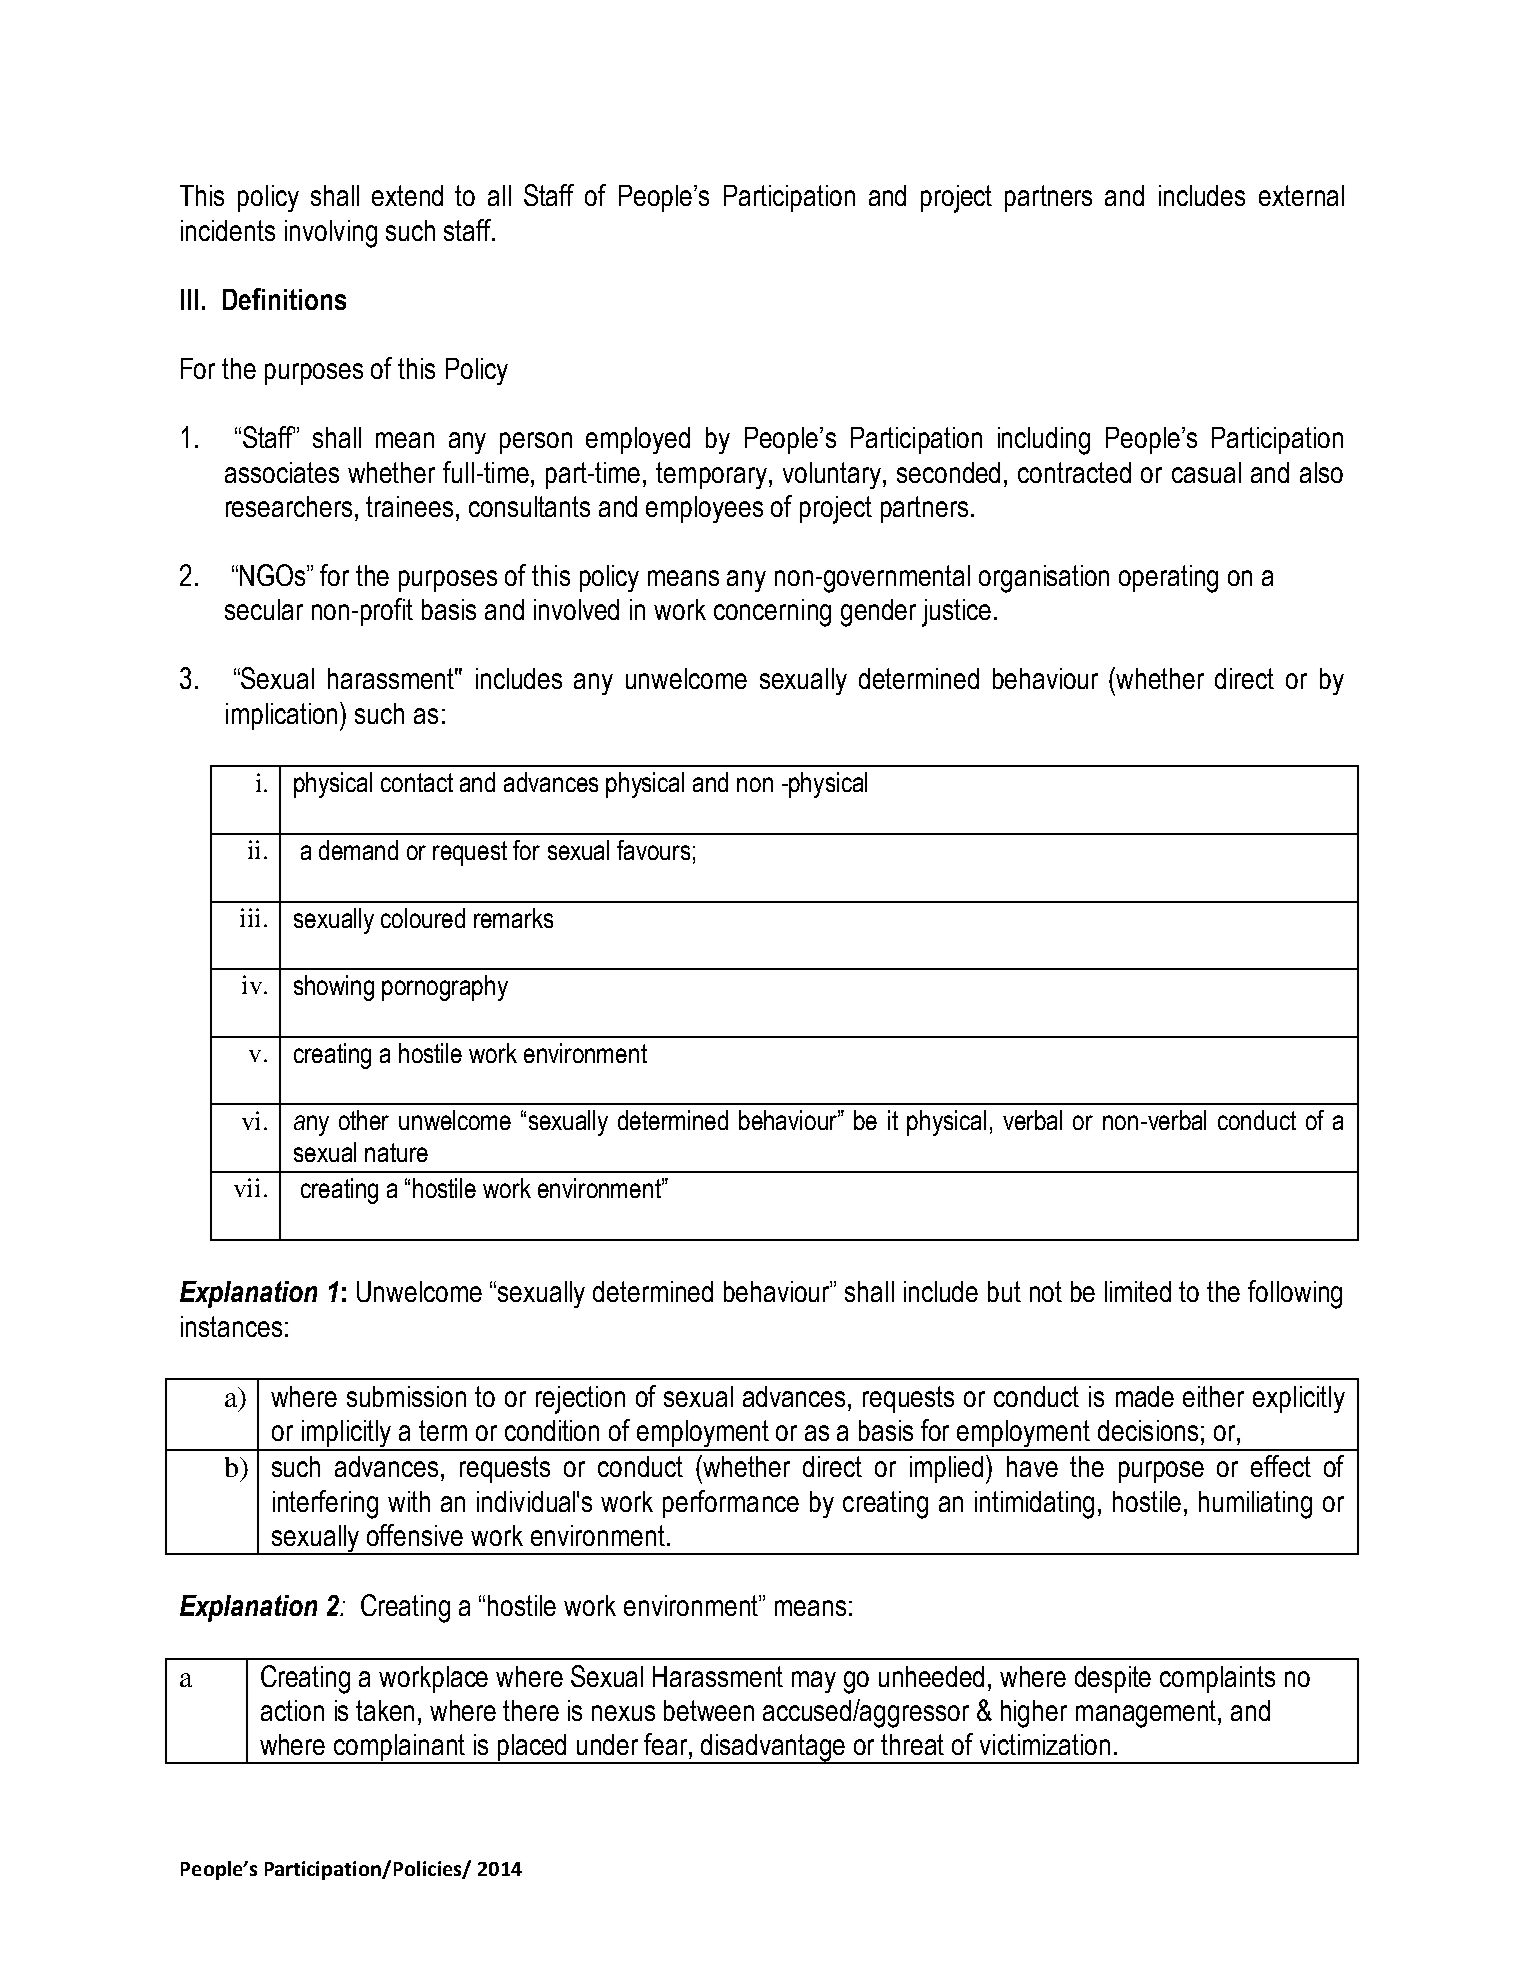  Describe the element at coordinates (385, 1710) in the page. I see `taken` at that location.
